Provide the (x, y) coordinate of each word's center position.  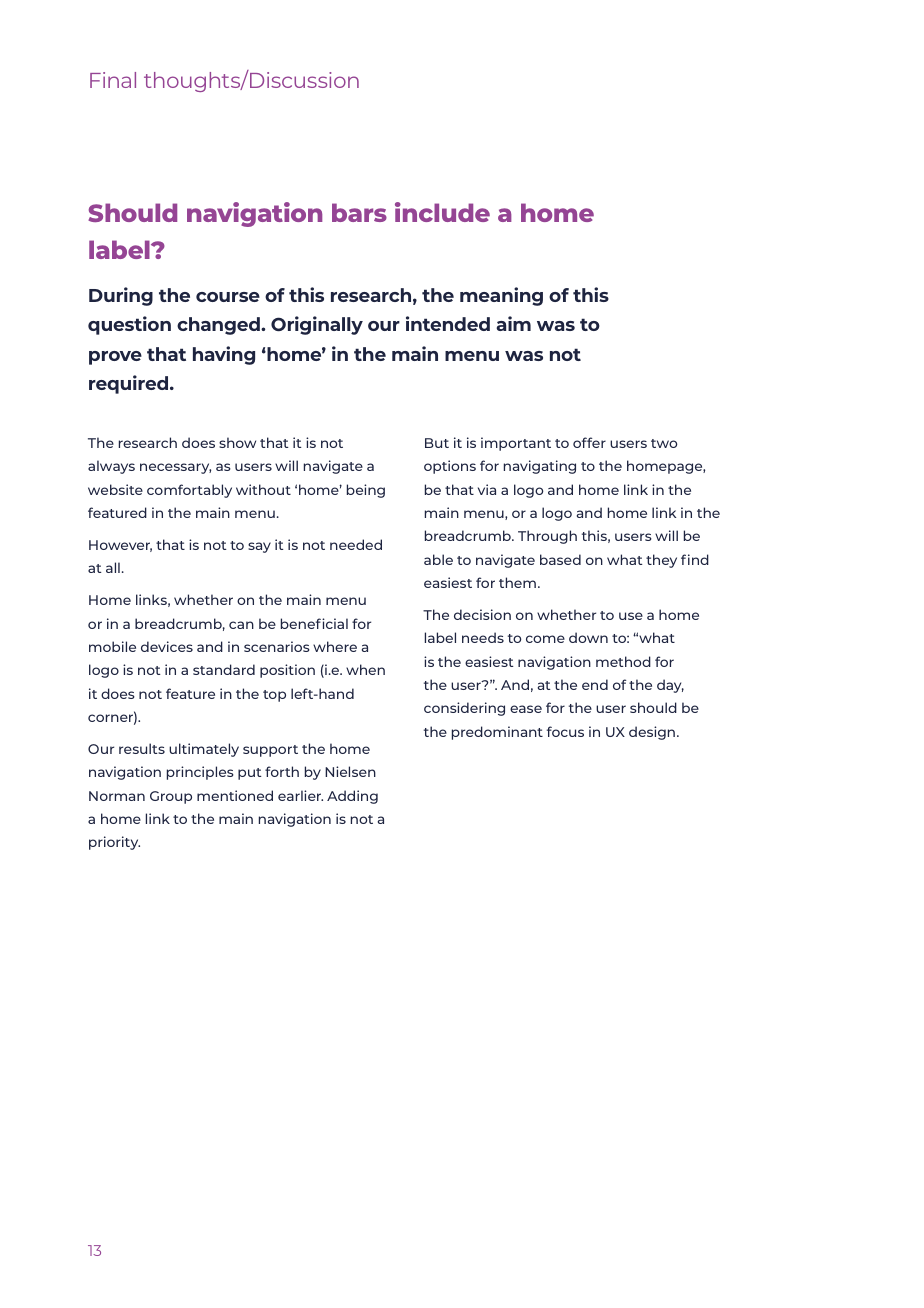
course (228, 297)
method (623, 661)
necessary (175, 468)
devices (167, 646)
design (652, 733)
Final (113, 80)
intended (448, 323)
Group (171, 797)
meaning (501, 296)
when (365, 669)
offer (589, 442)
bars (359, 212)
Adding (352, 797)
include (442, 212)
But (437, 443)
